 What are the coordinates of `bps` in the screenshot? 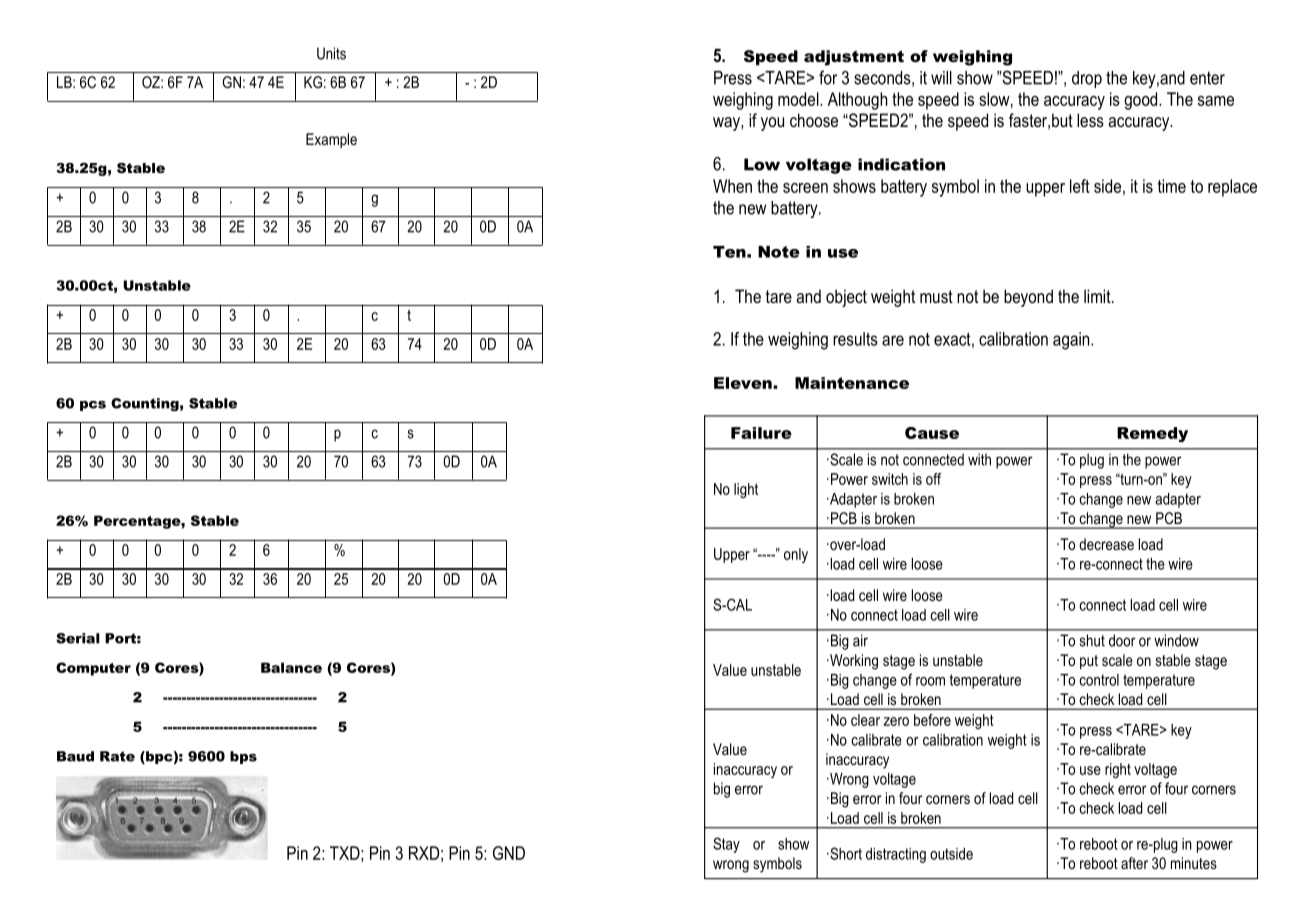 It's located at (243, 757).
